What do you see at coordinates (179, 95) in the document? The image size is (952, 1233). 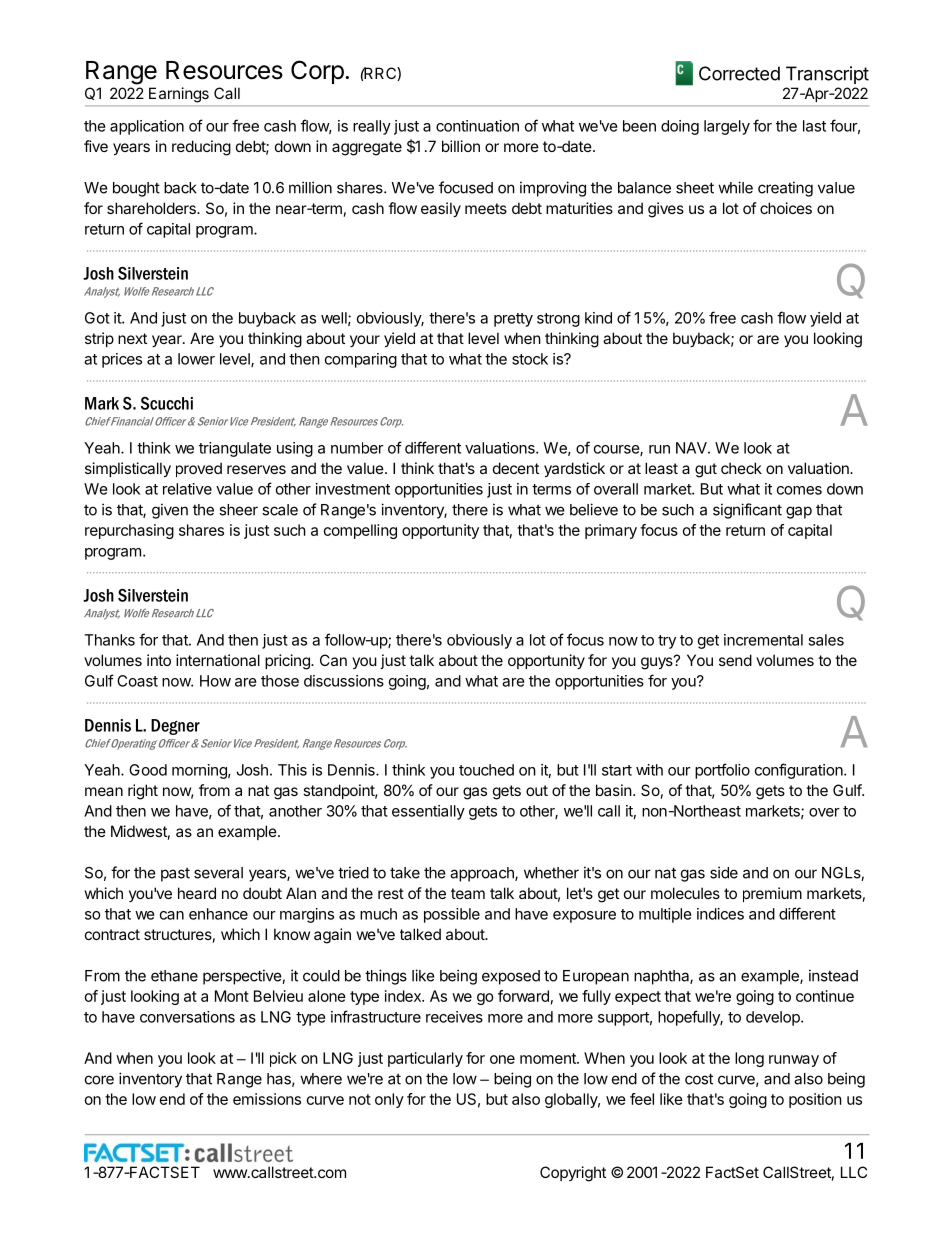 I see `Earnings` at bounding box center [179, 95].
